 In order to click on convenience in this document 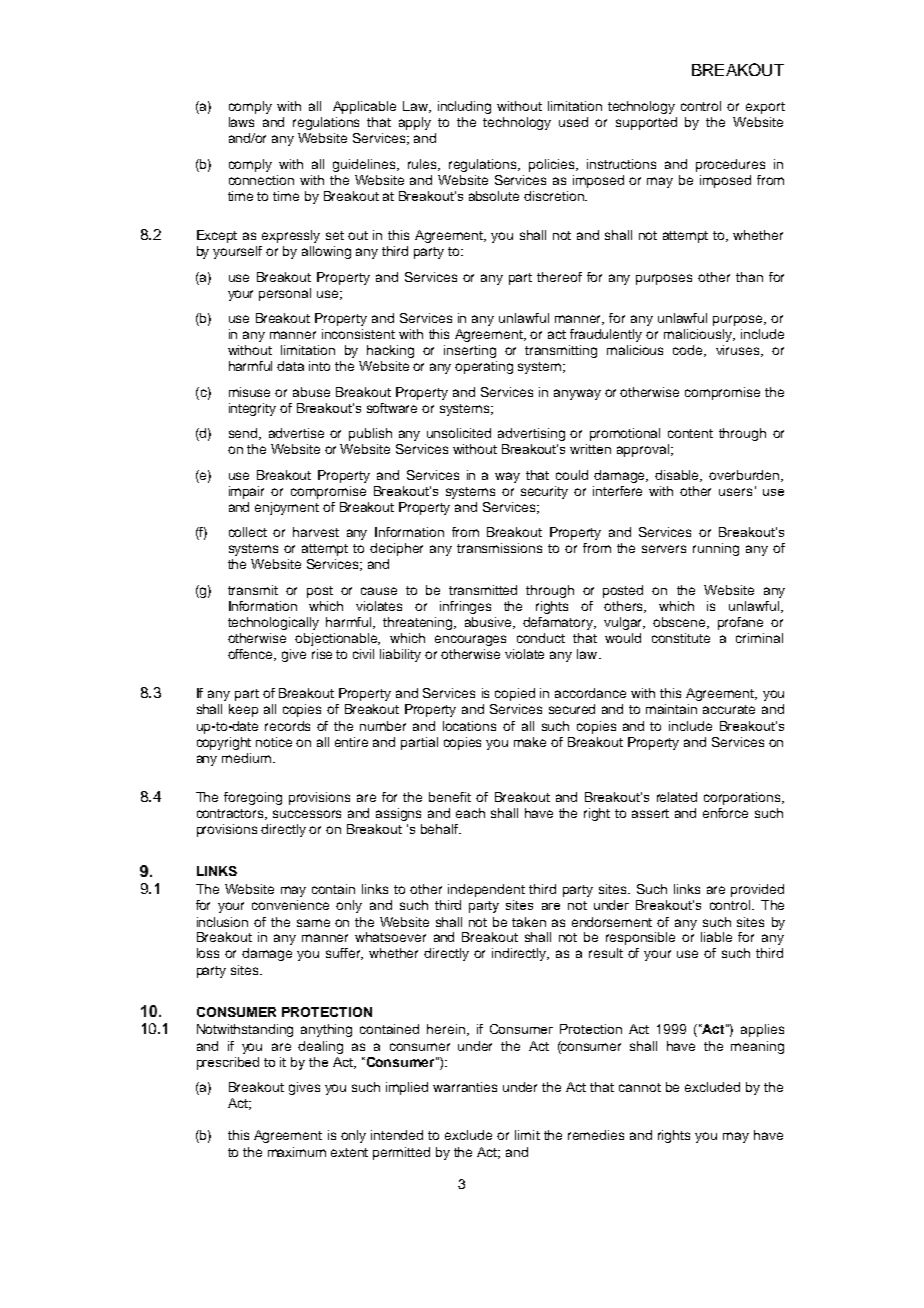, I will do `click(290, 905)`.
